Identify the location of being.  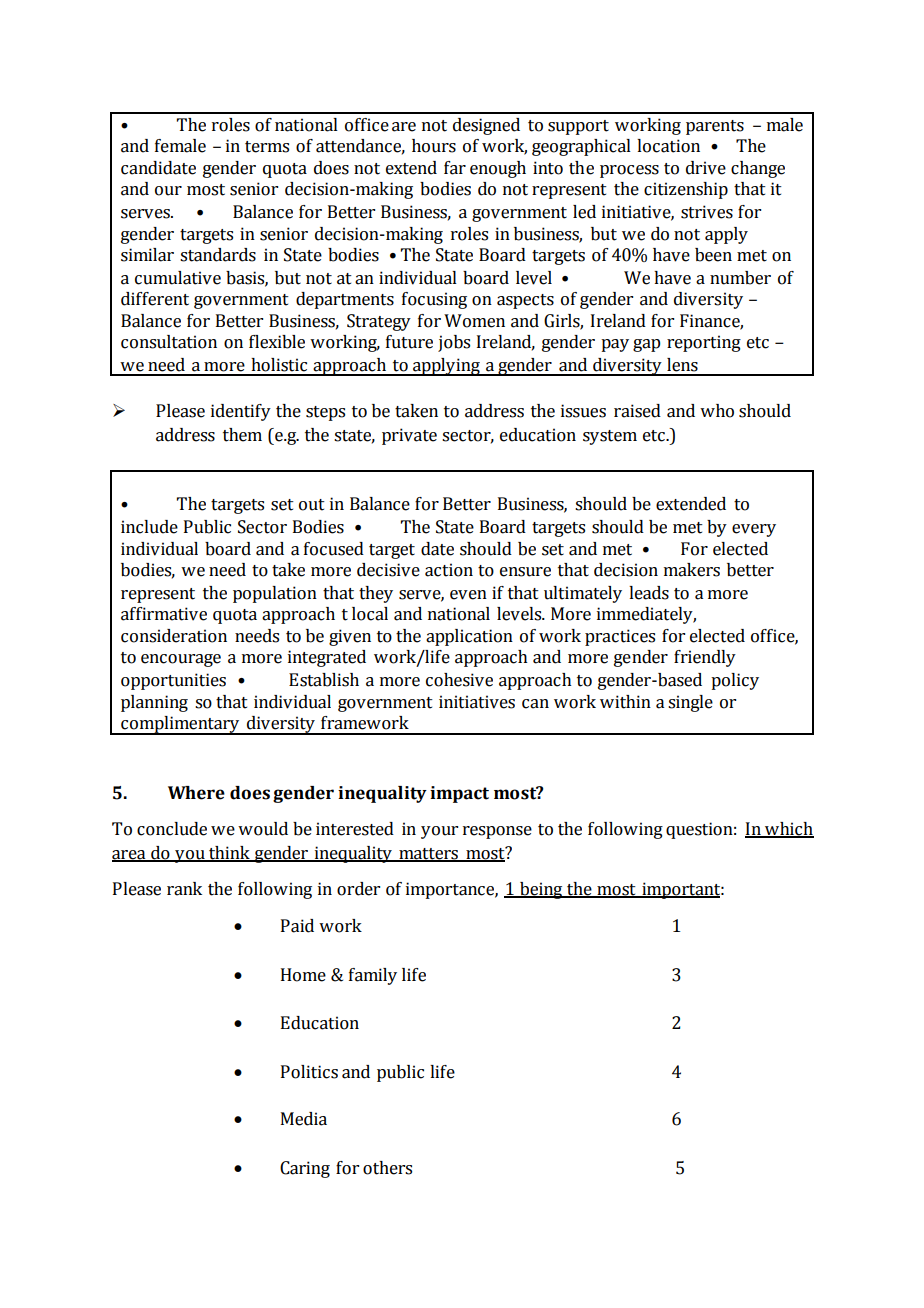
(541, 890).
